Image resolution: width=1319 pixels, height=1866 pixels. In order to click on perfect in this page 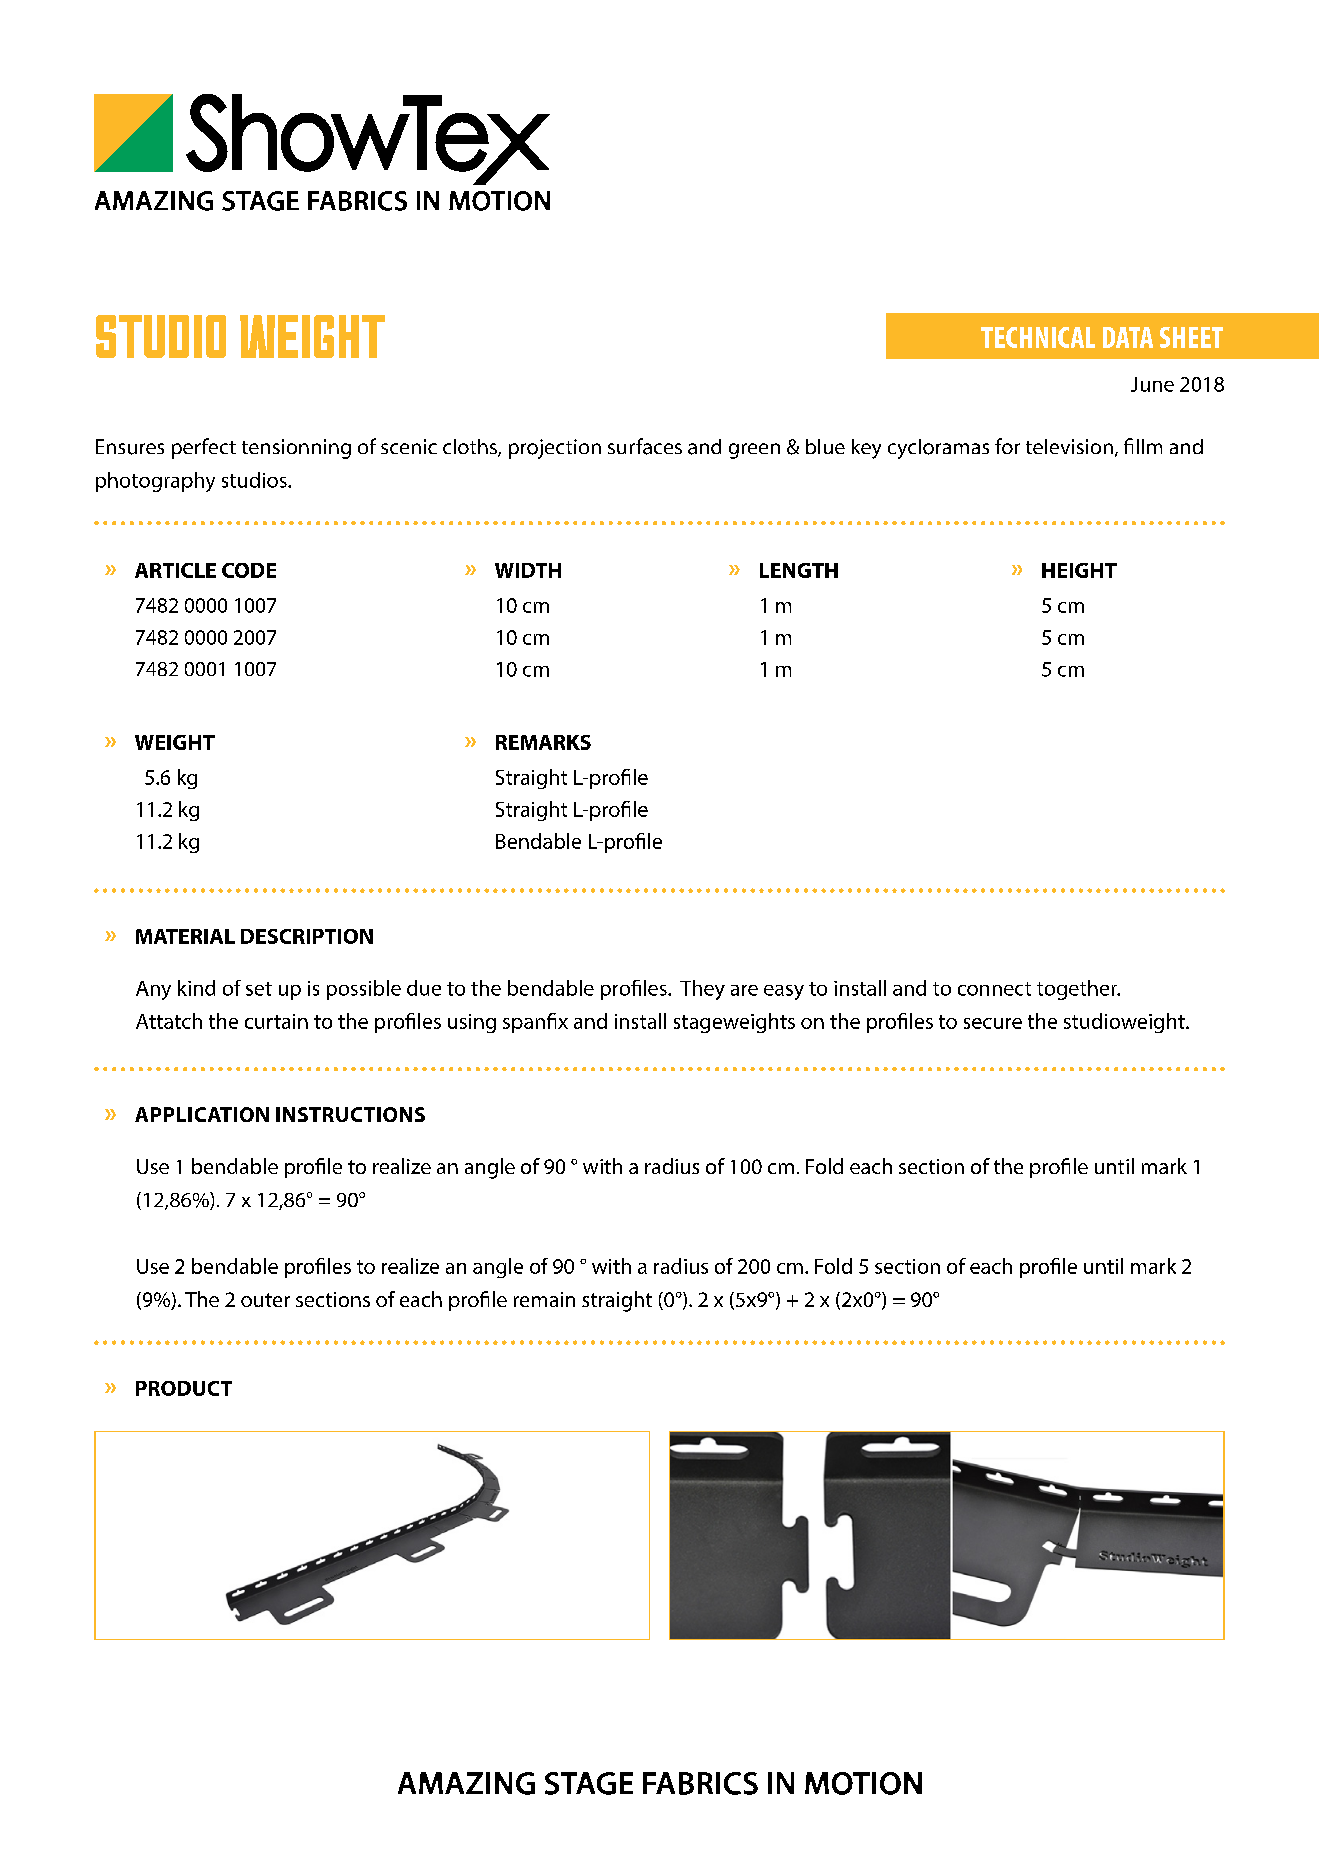, I will do `click(204, 448)`.
